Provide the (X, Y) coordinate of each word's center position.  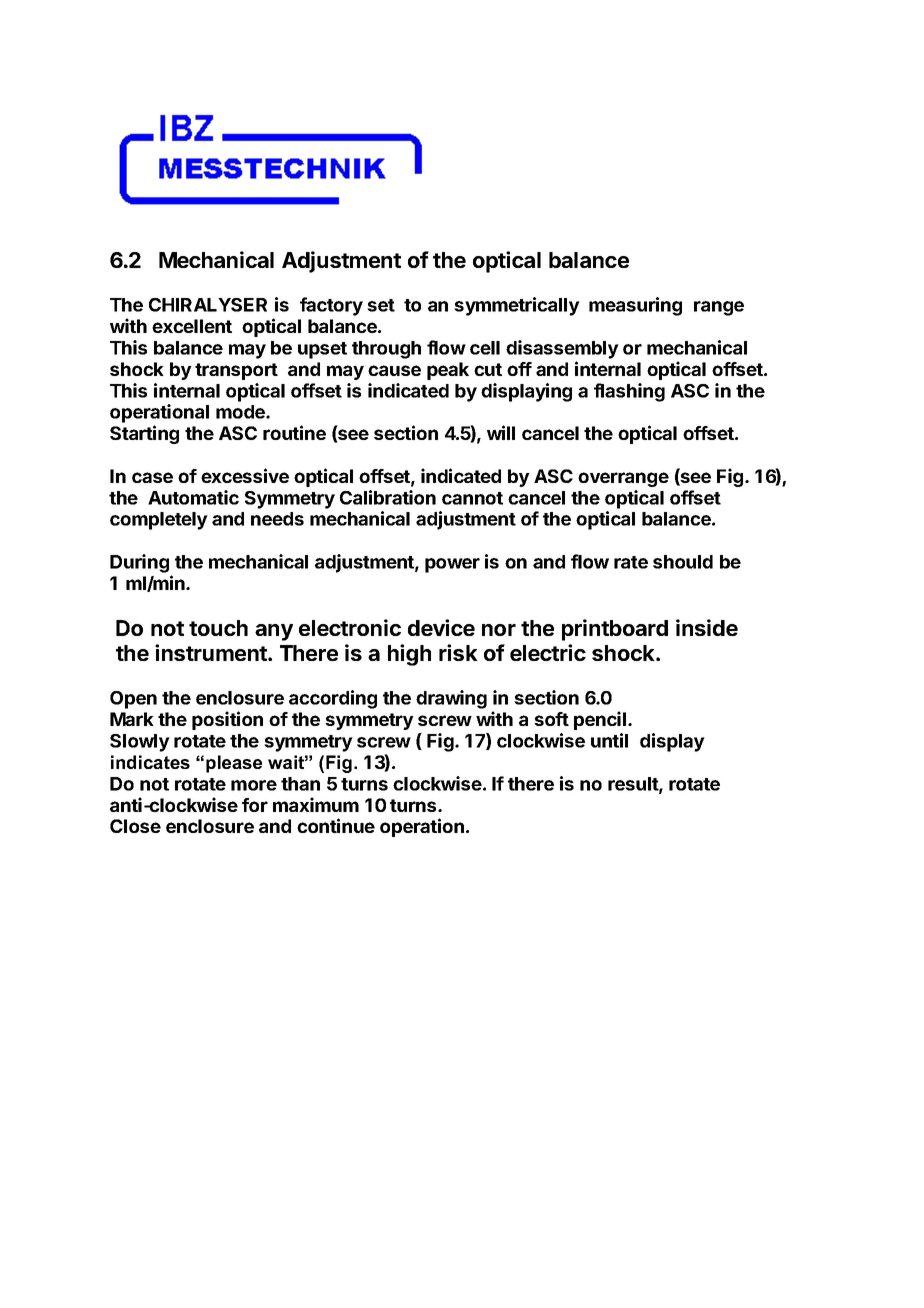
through (386, 350)
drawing (451, 699)
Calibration (388, 497)
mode (241, 412)
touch (218, 628)
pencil (600, 720)
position (227, 720)
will (501, 432)
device (441, 627)
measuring (635, 306)
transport (236, 371)
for (255, 805)
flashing (629, 392)
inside (707, 627)
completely (159, 521)
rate (631, 562)
